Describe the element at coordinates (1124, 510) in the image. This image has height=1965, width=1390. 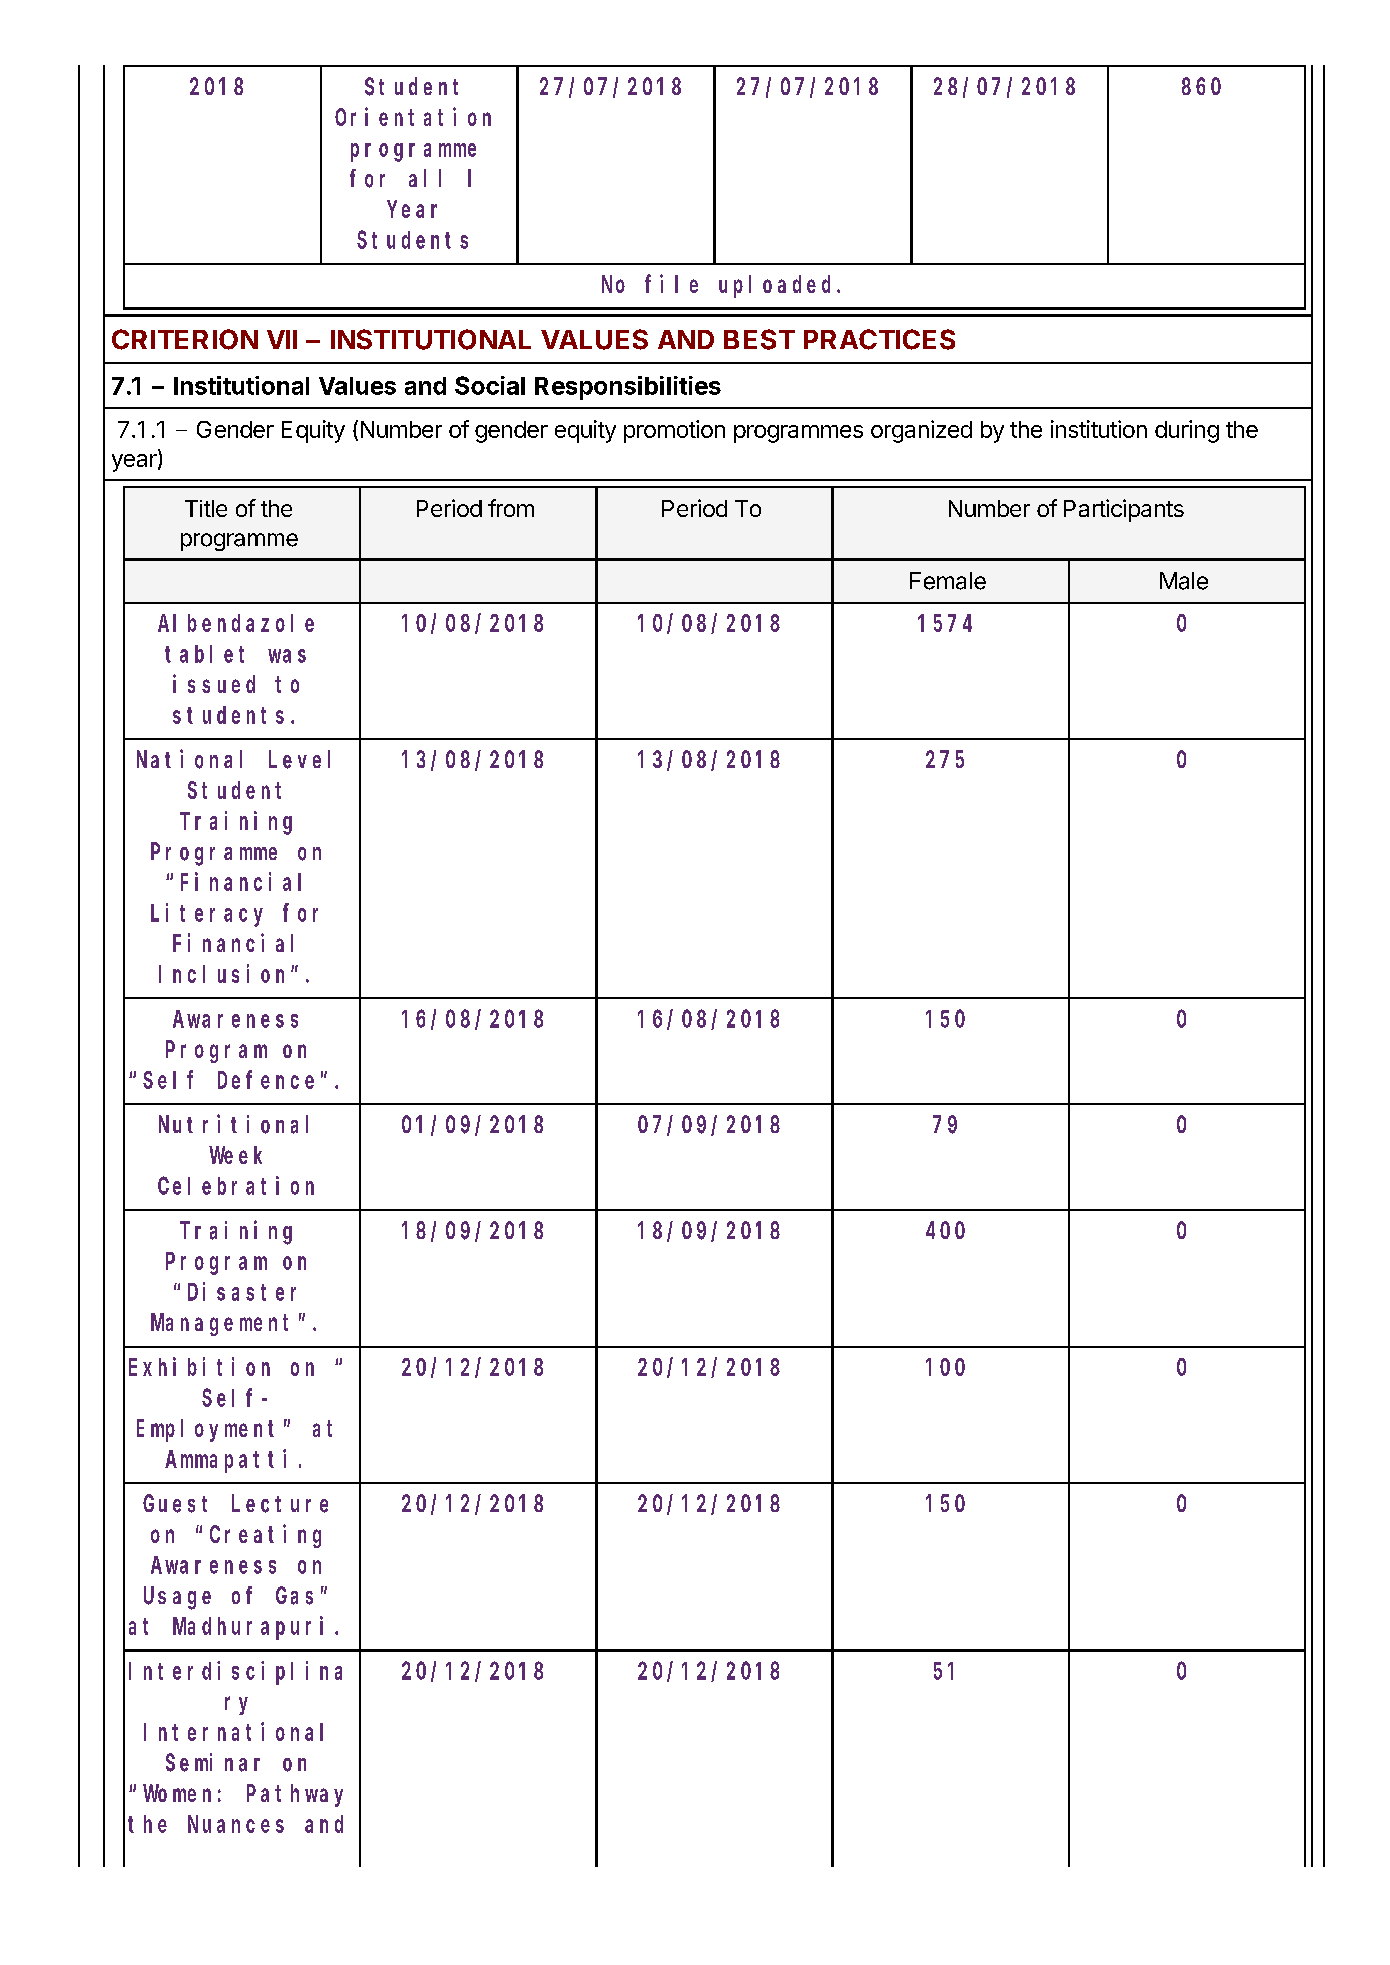
I see `Participants` at that location.
